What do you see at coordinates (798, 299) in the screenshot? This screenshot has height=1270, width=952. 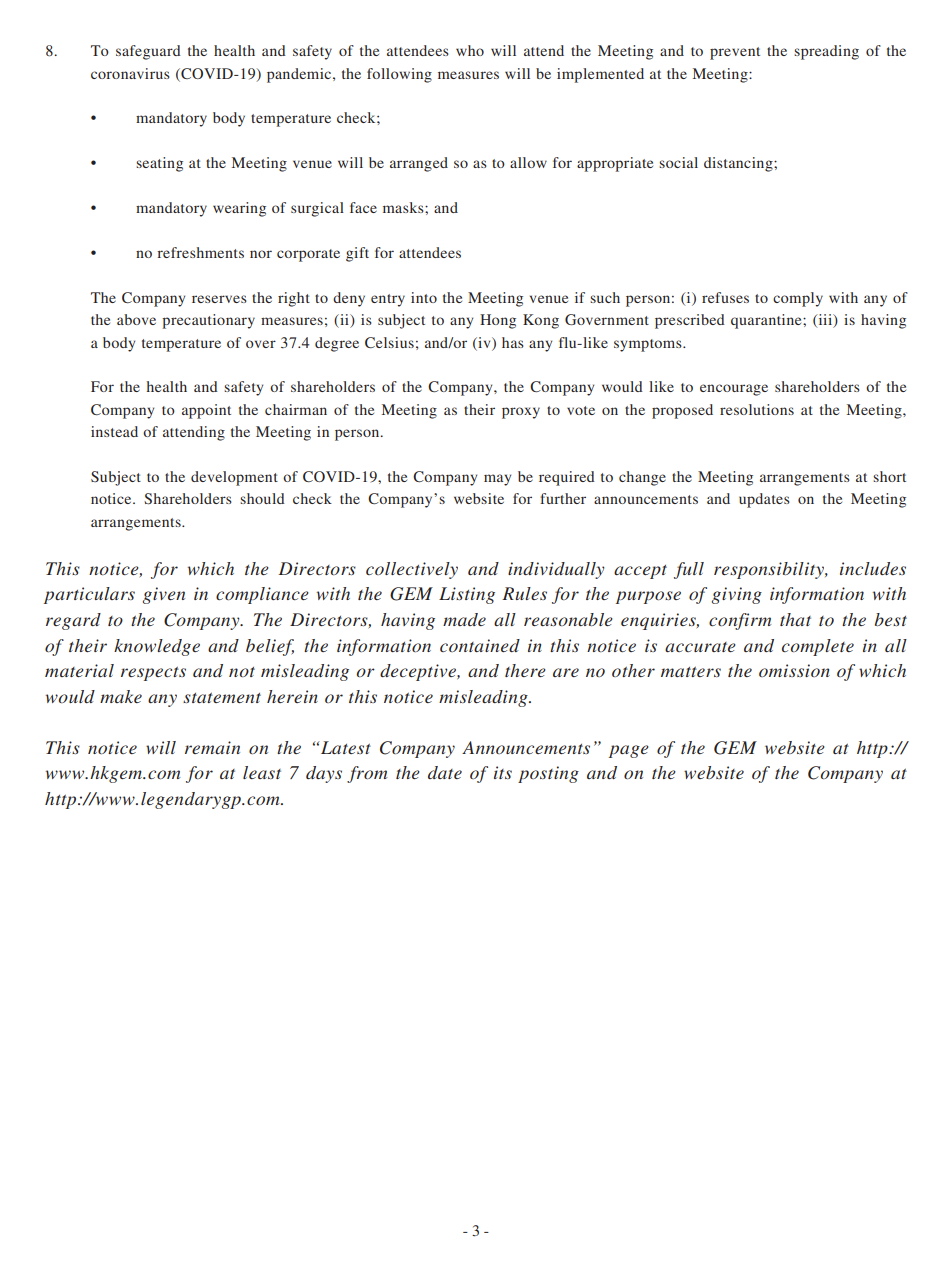 I see `comply` at bounding box center [798, 299].
